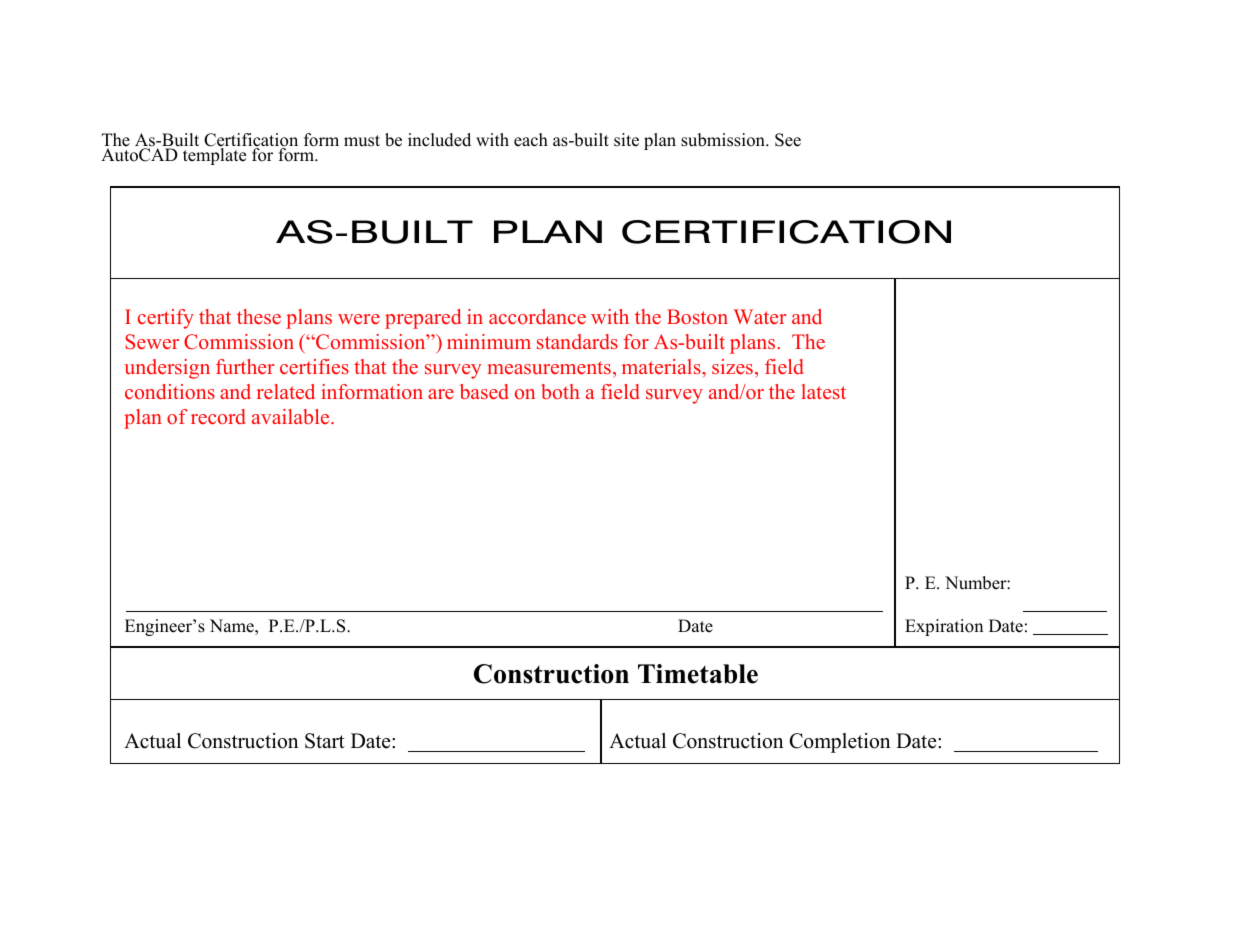  Describe the element at coordinates (531, 140) in the image. I see `each` at that location.
